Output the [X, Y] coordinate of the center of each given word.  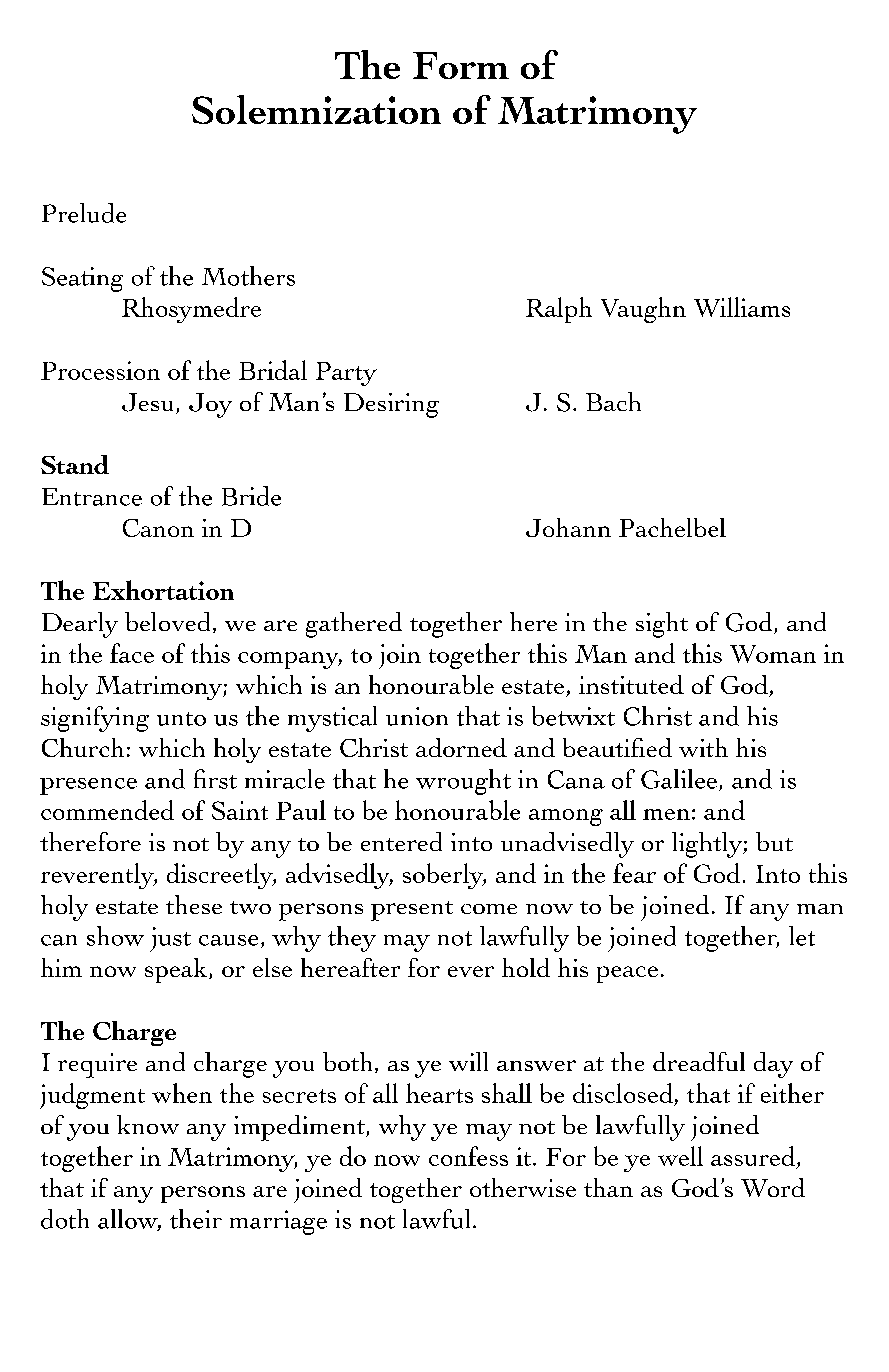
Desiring [391, 405]
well [680, 1156]
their [196, 1219]
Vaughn [643, 310]
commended [107, 810]
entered [401, 841]
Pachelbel [672, 527]
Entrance [92, 497]
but [774, 841]
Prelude [84, 213]
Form [461, 65]
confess [468, 1156]
